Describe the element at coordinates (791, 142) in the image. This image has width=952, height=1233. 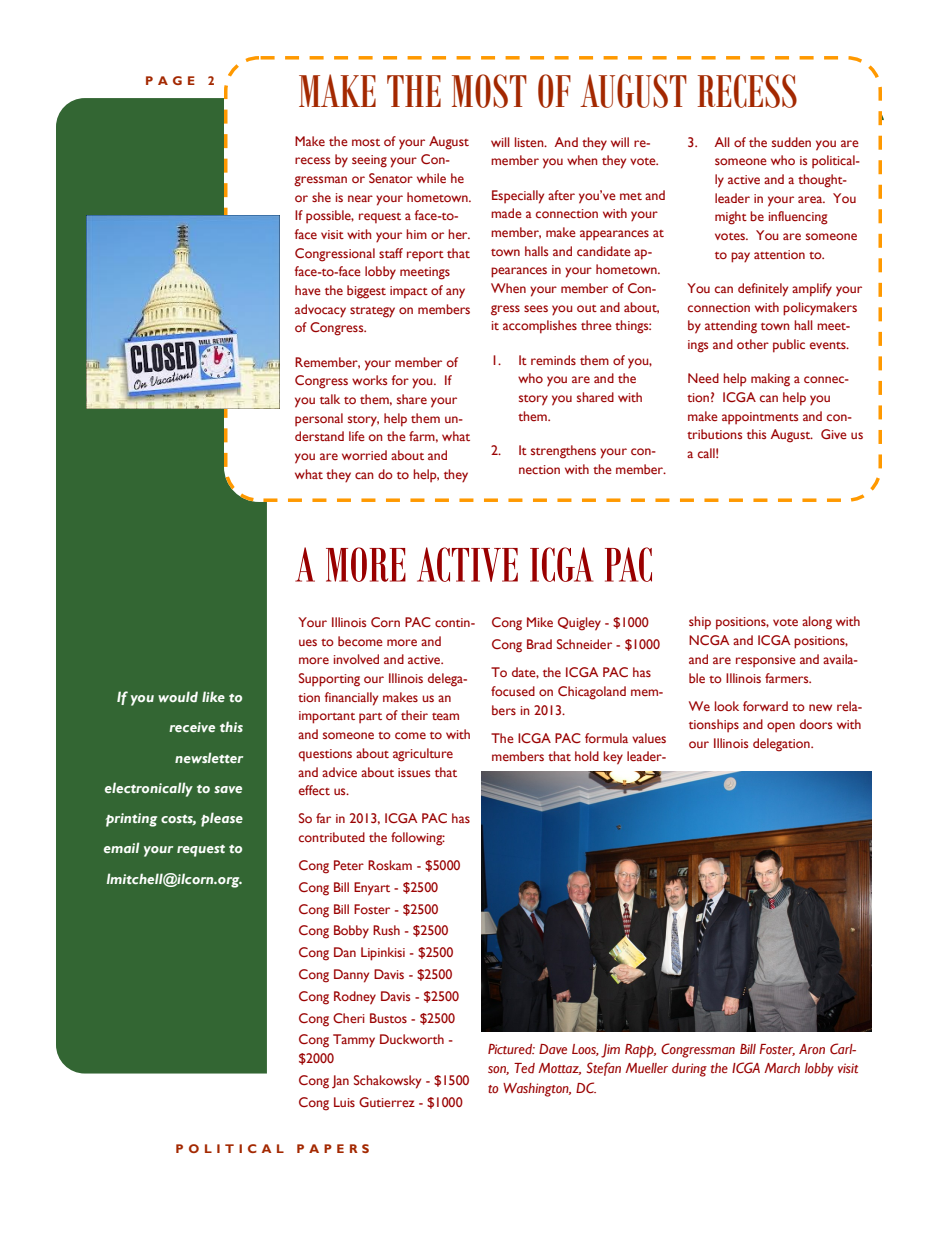
I see `sudden` at that location.
